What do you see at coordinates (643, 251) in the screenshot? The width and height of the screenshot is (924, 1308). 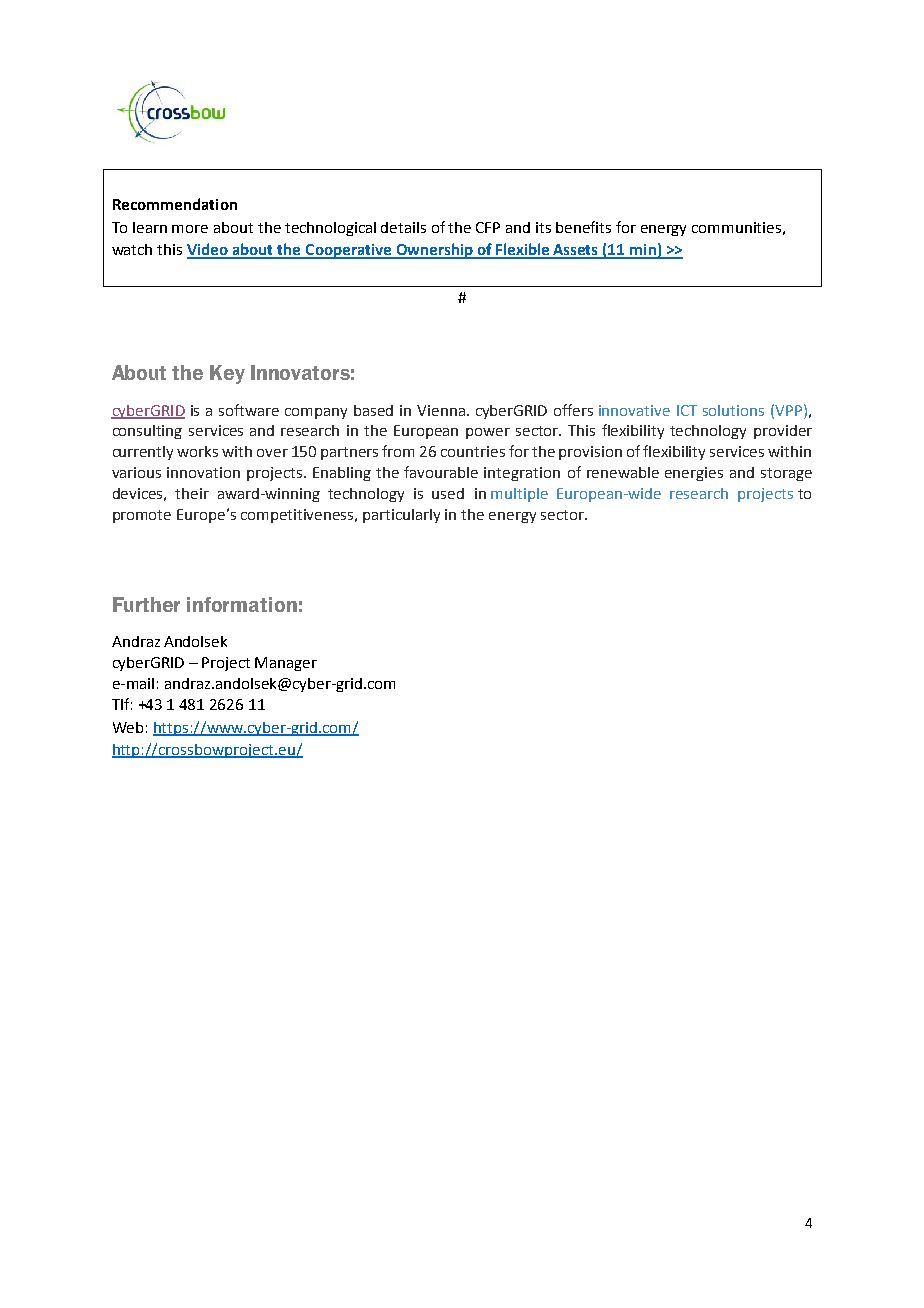 I see `min` at bounding box center [643, 251].
